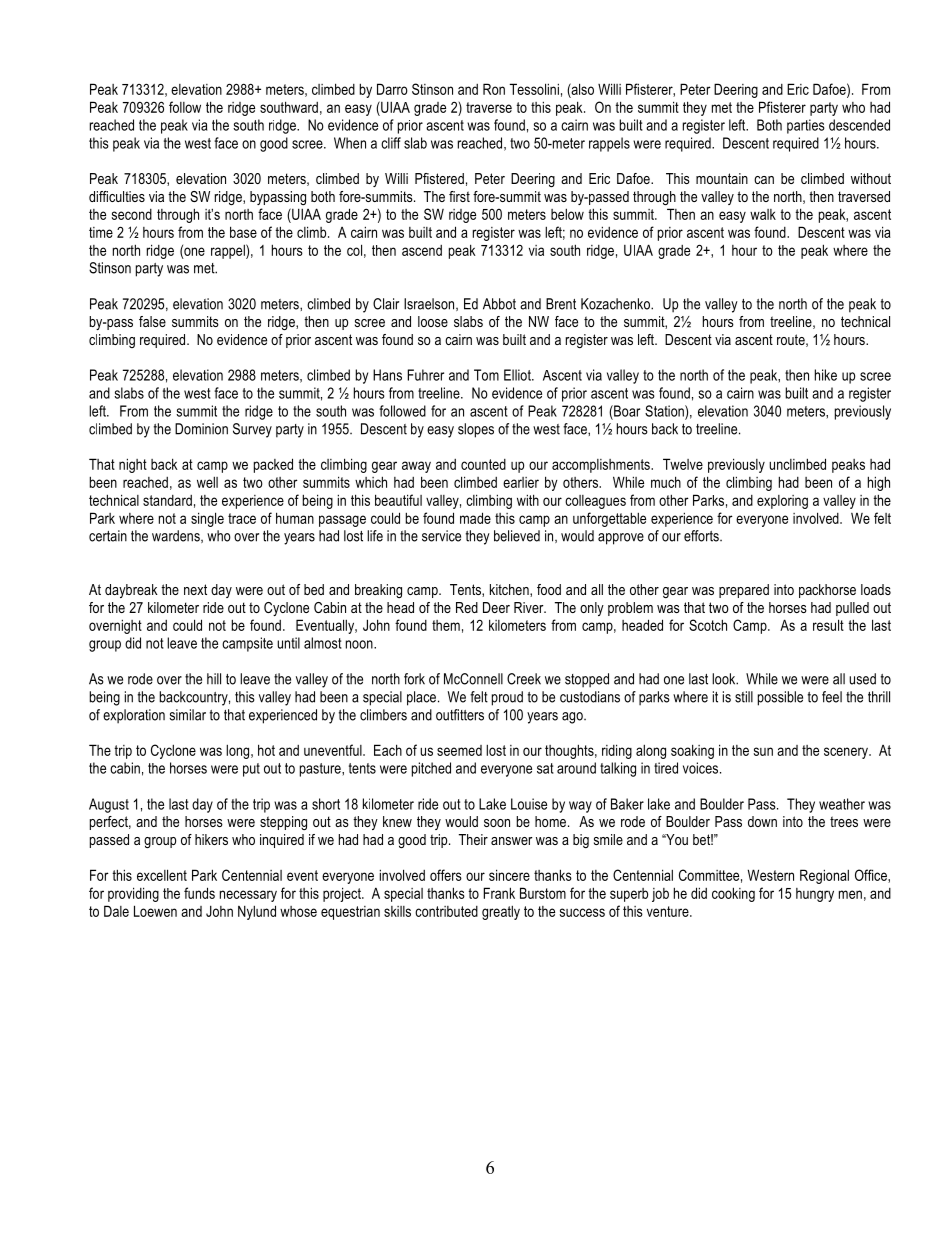 The width and height of the screenshot is (952, 1233). I want to click on them, so click(446, 625).
